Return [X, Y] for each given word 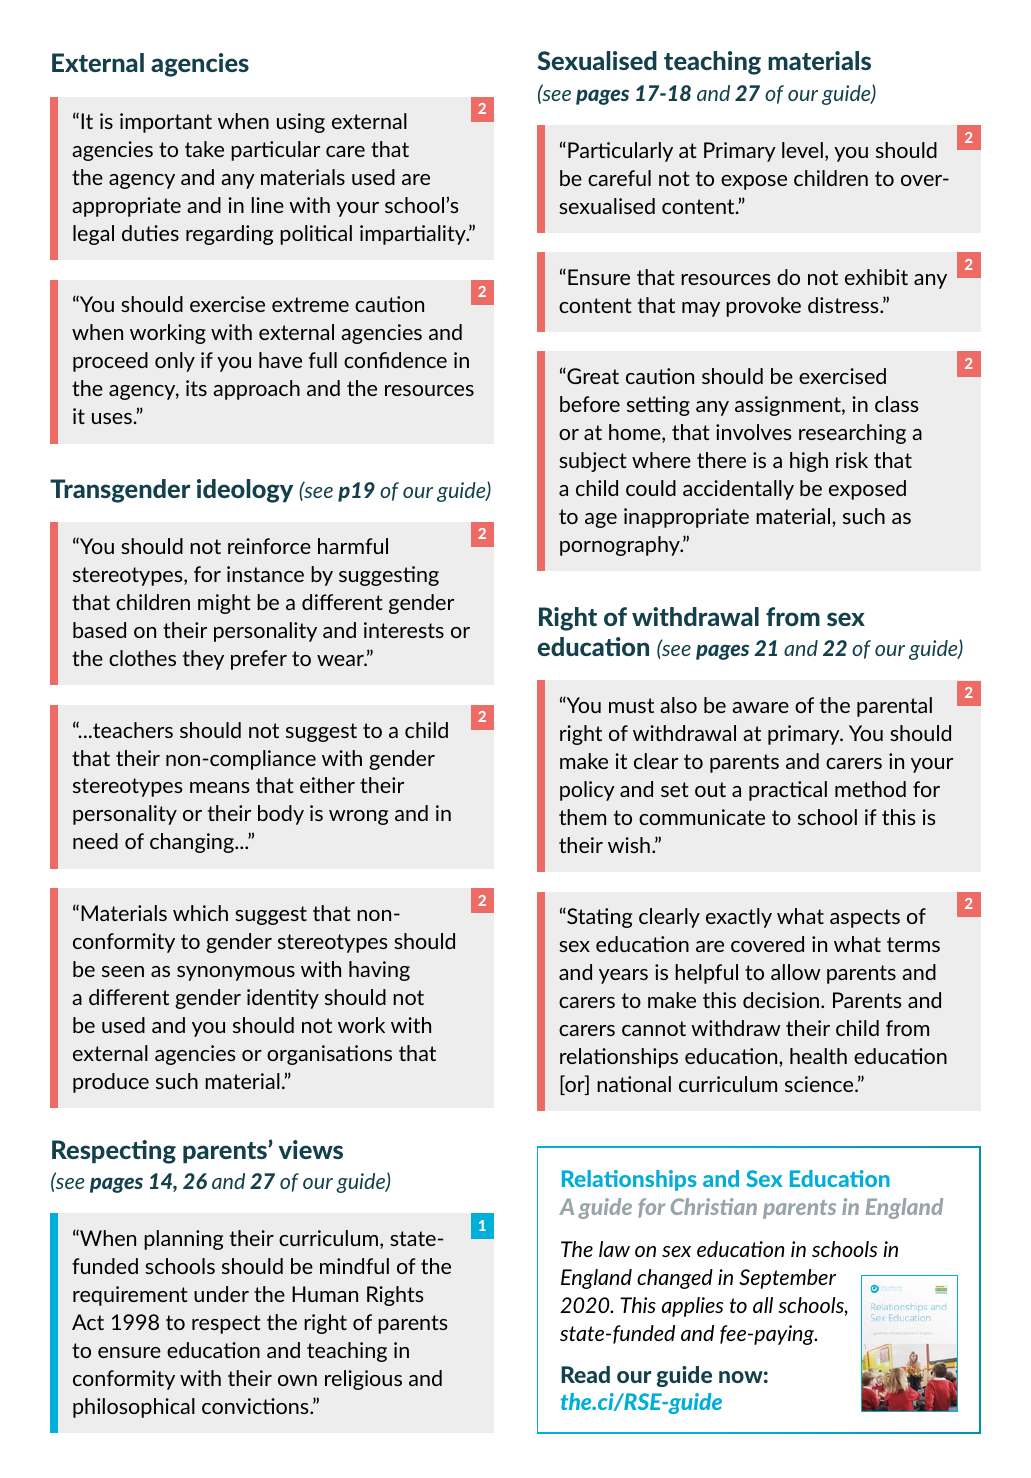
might [224, 604]
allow [796, 972]
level [802, 150]
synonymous [236, 973]
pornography [621, 546]
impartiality [414, 235]
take [204, 149]
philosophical [134, 1408]
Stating [598, 918]
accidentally [738, 490]
